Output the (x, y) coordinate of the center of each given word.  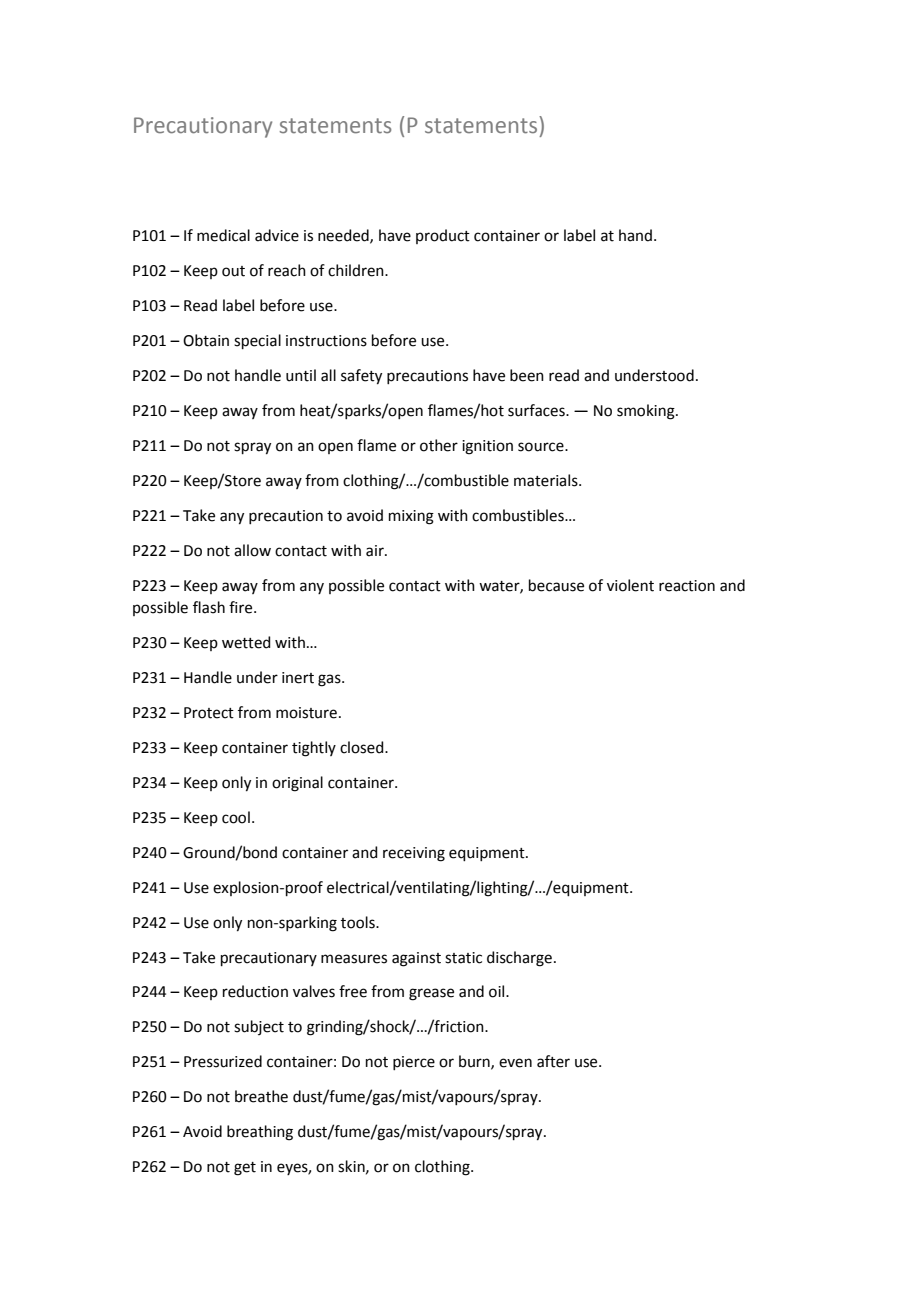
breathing (260, 1133)
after (553, 1061)
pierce (414, 1063)
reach (287, 270)
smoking (647, 412)
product (443, 236)
